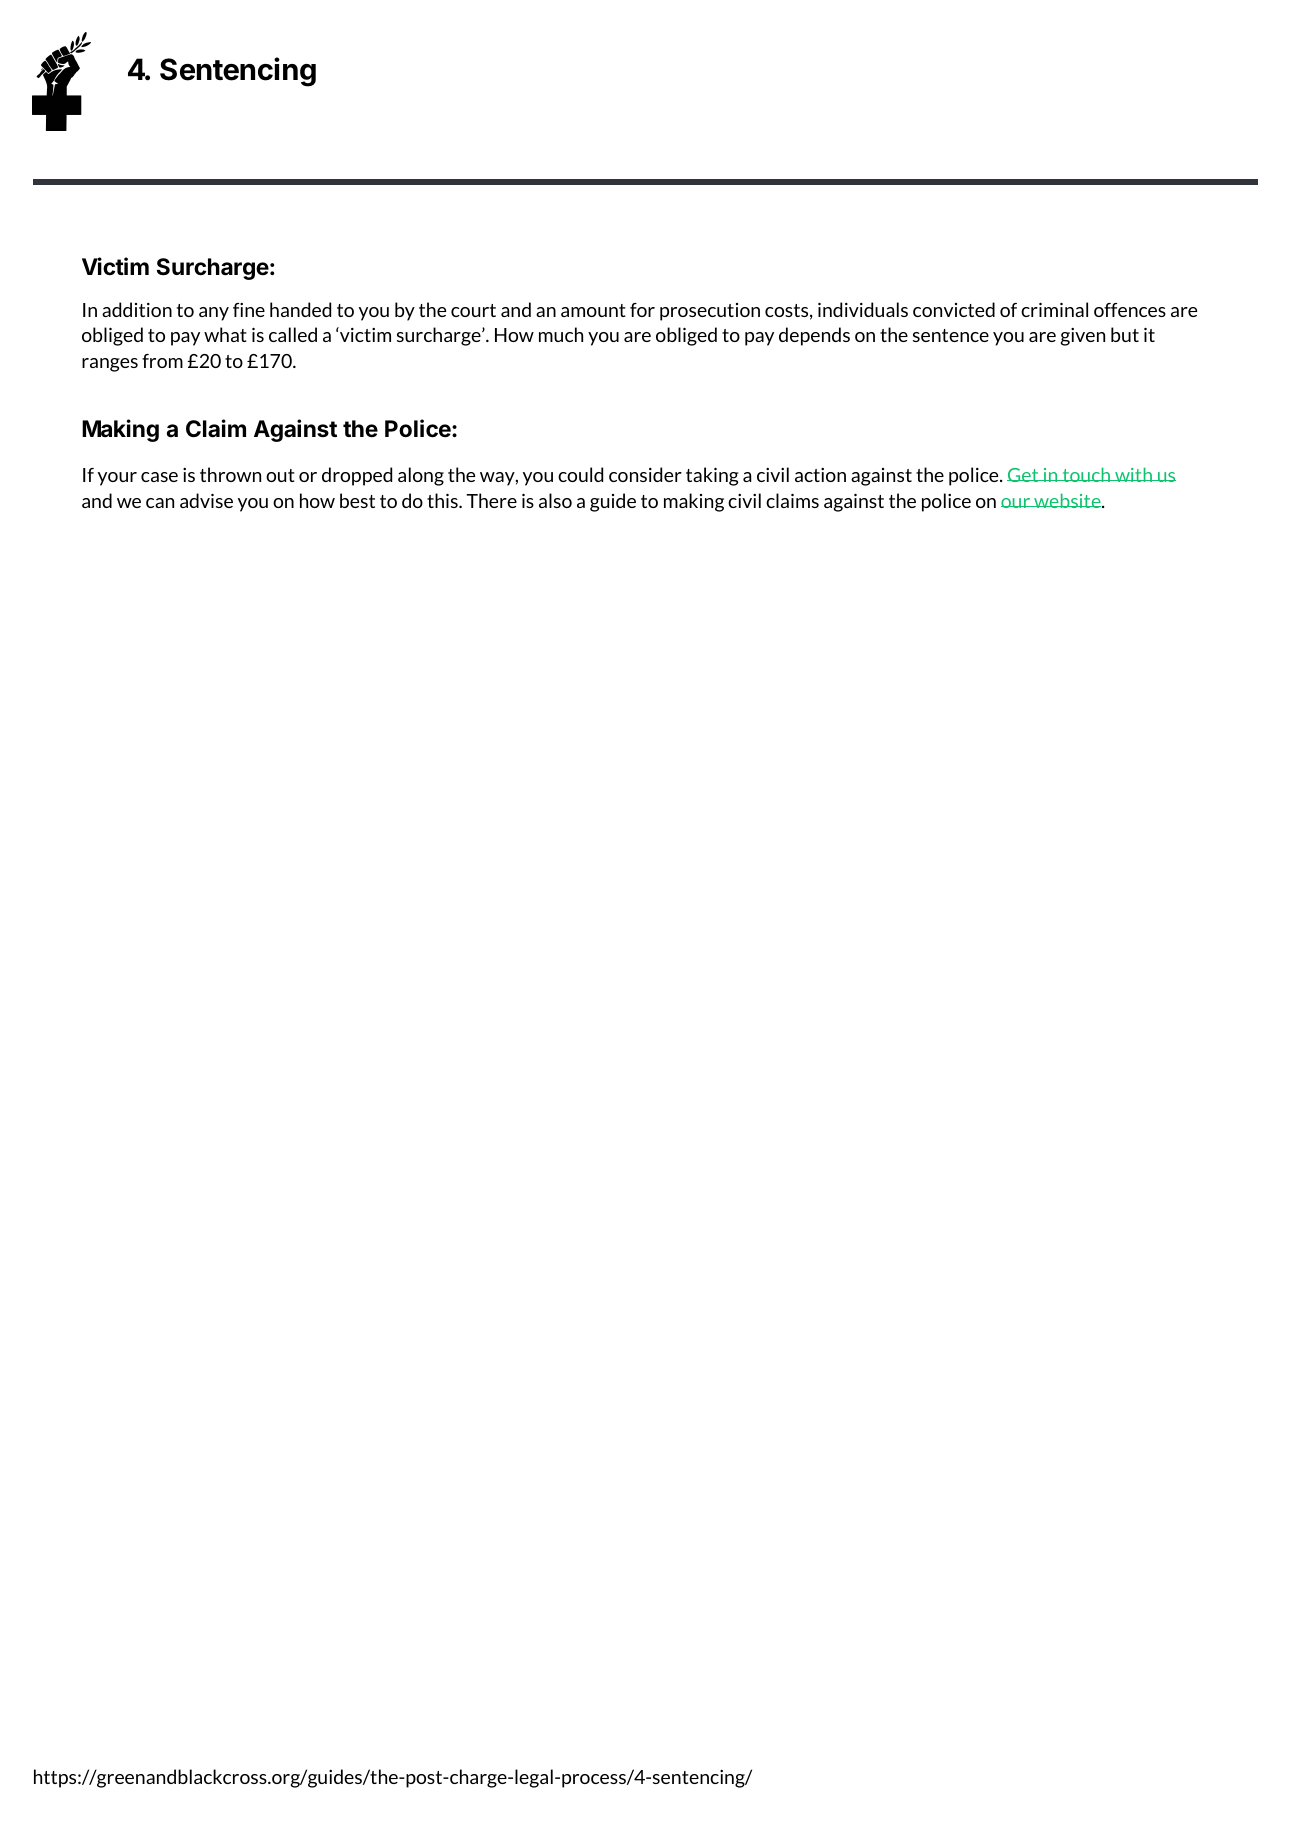 This screenshot has height=1826, width=1291. I want to click on advise, so click(206, 500).
